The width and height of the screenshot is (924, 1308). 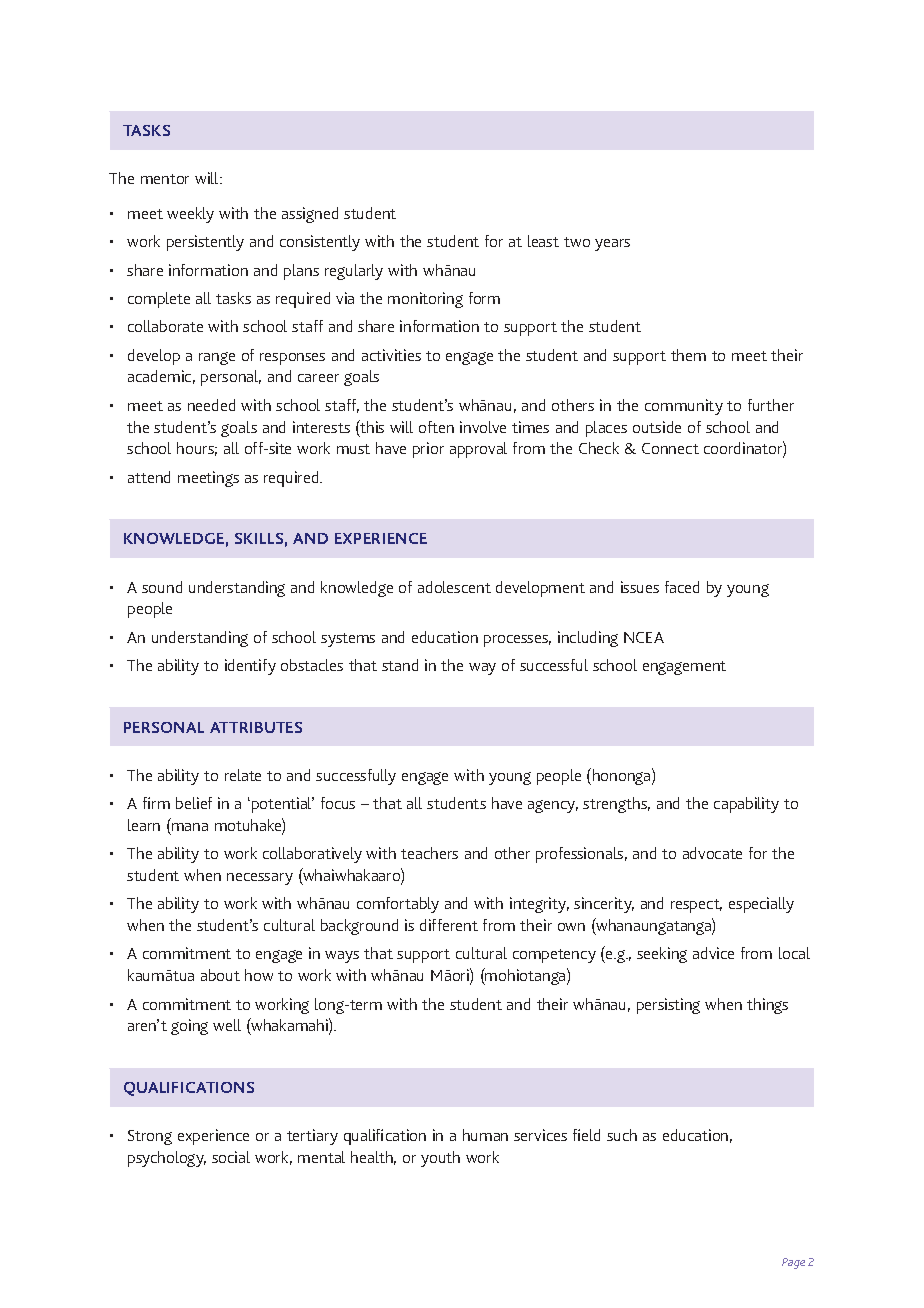 I want to click on persisting, so click(x=668, y=1006).
